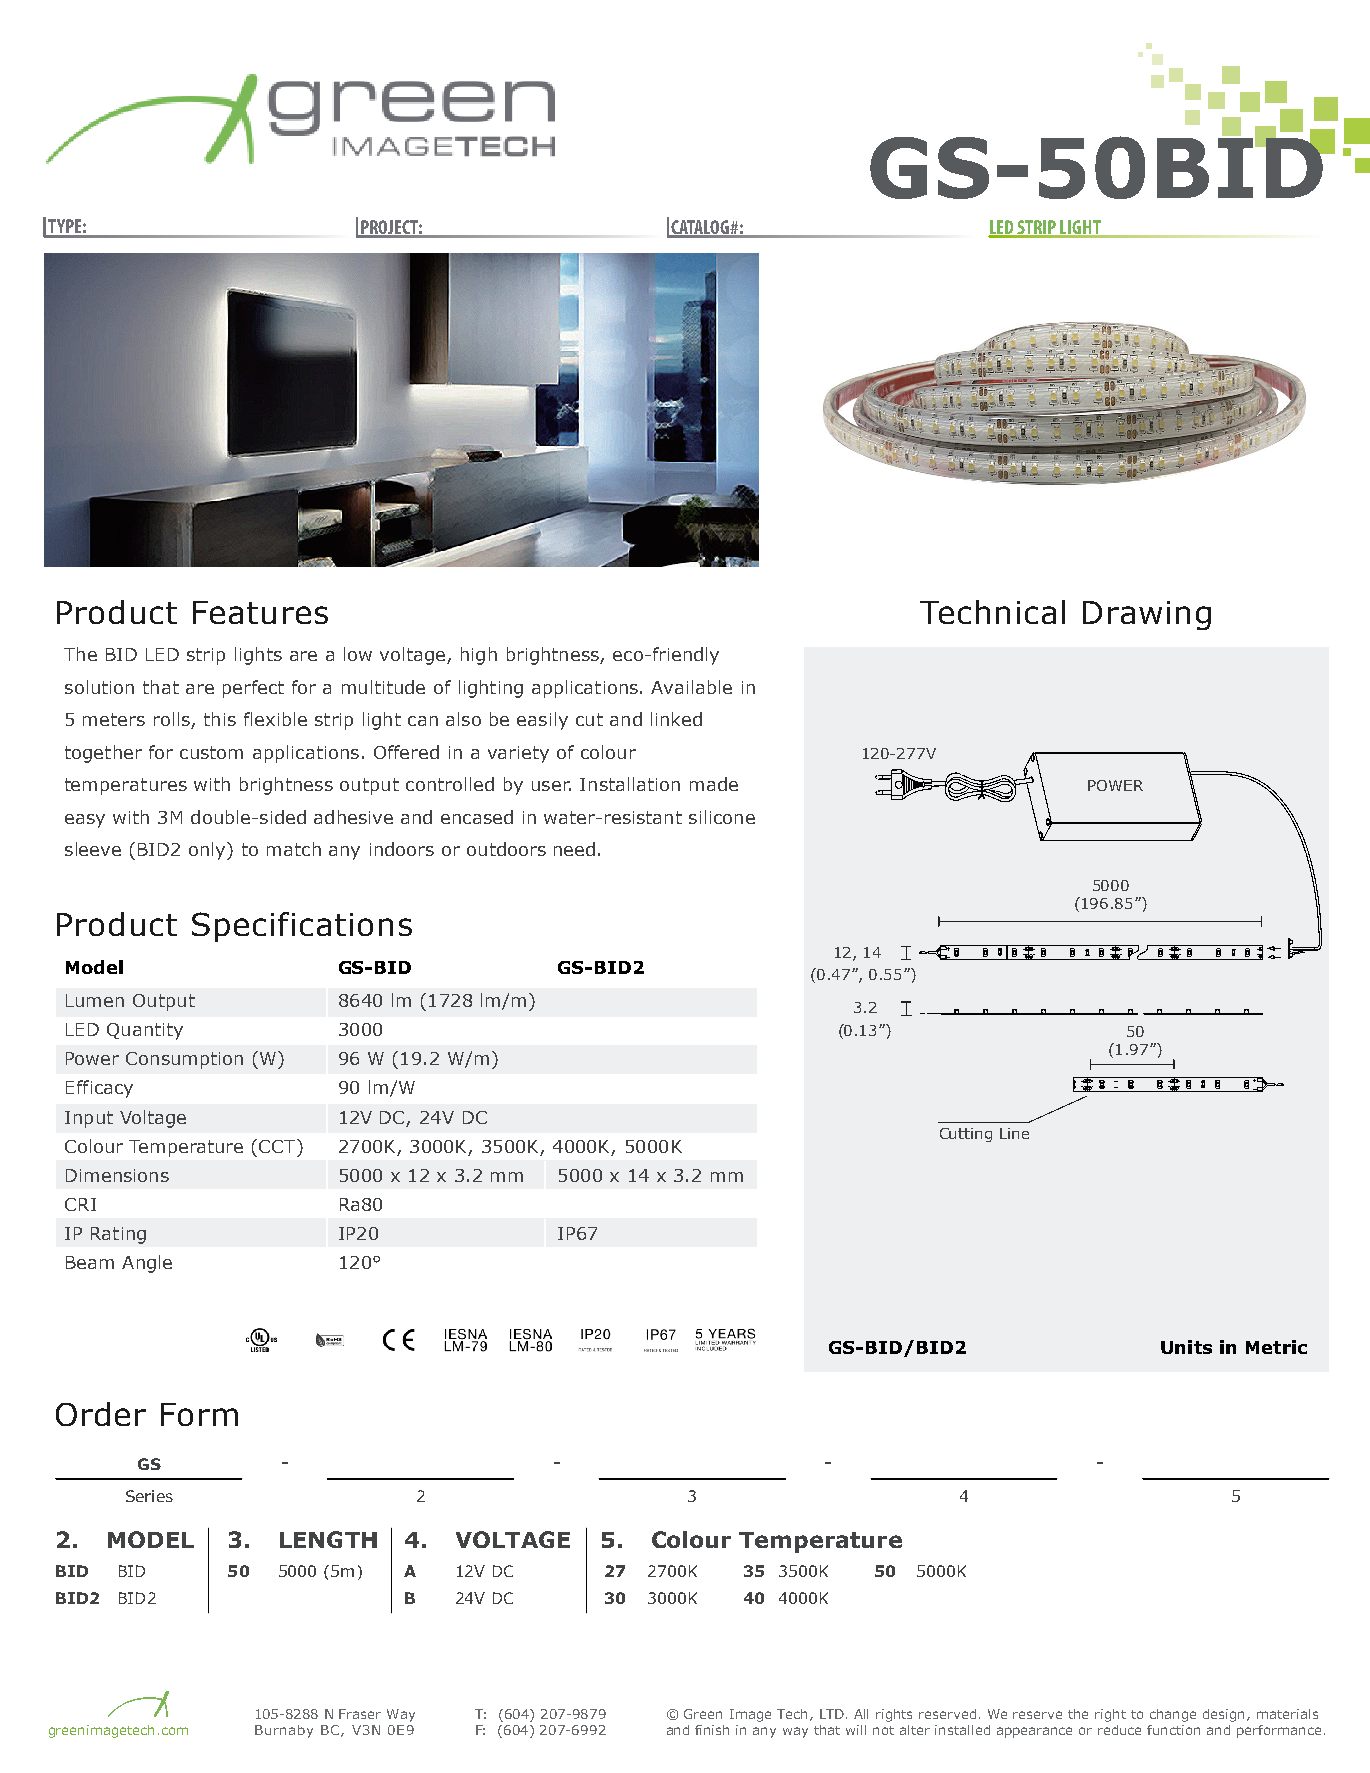 The width and height of the page is (1370, 1773). What do you see at coordinates (260, 612) in the page?
I see `Features` at bounding box center [260, 612].
